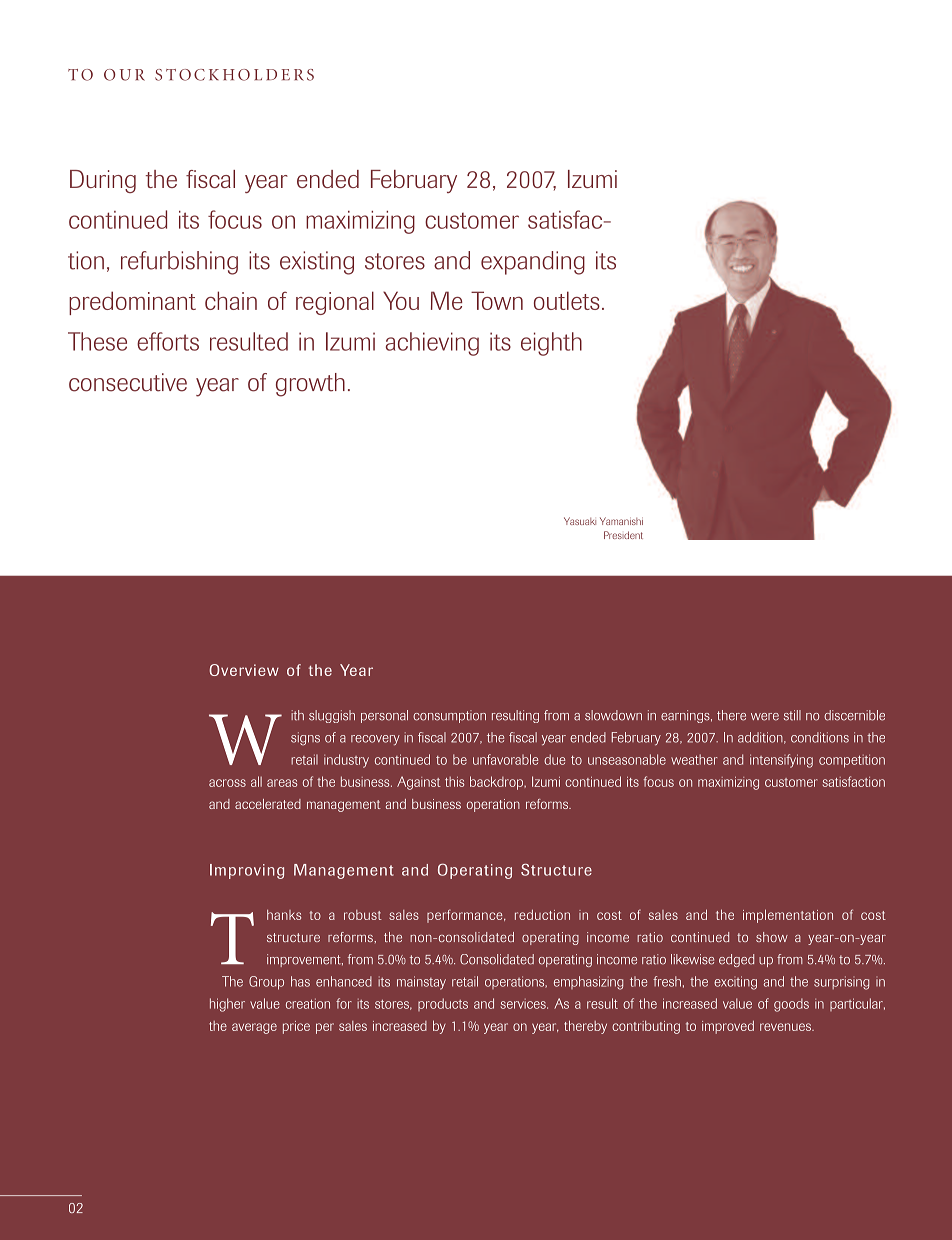 Image resolution: width=952 pixels, height=1240 pixels. I want to click on consecutive, so click(128, 382).
